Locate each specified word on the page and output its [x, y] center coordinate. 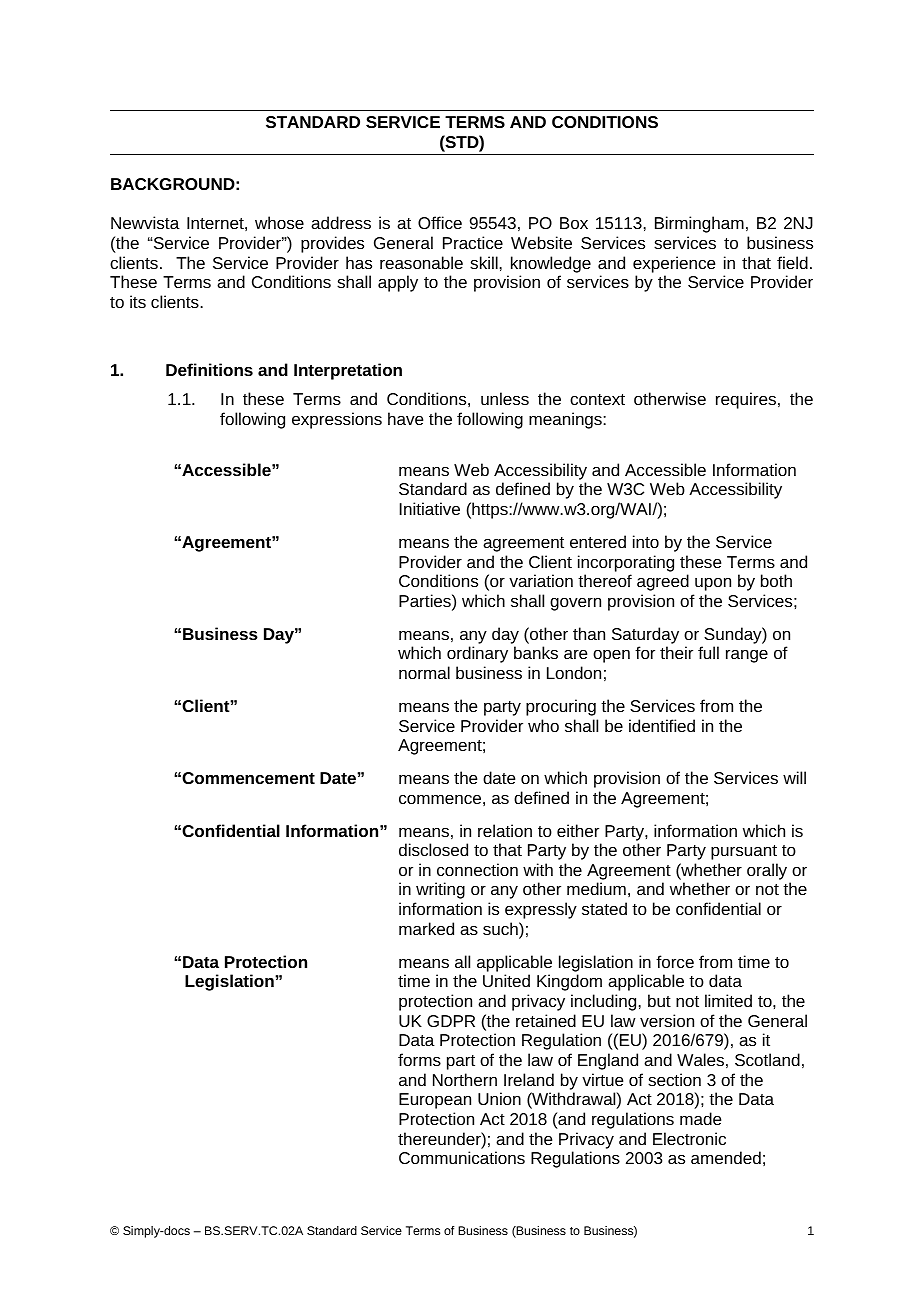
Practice [473, 242]
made [700, 1118]
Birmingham [699, 224]
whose [279, 222]
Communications [462, 1157]
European [435, 1101]
